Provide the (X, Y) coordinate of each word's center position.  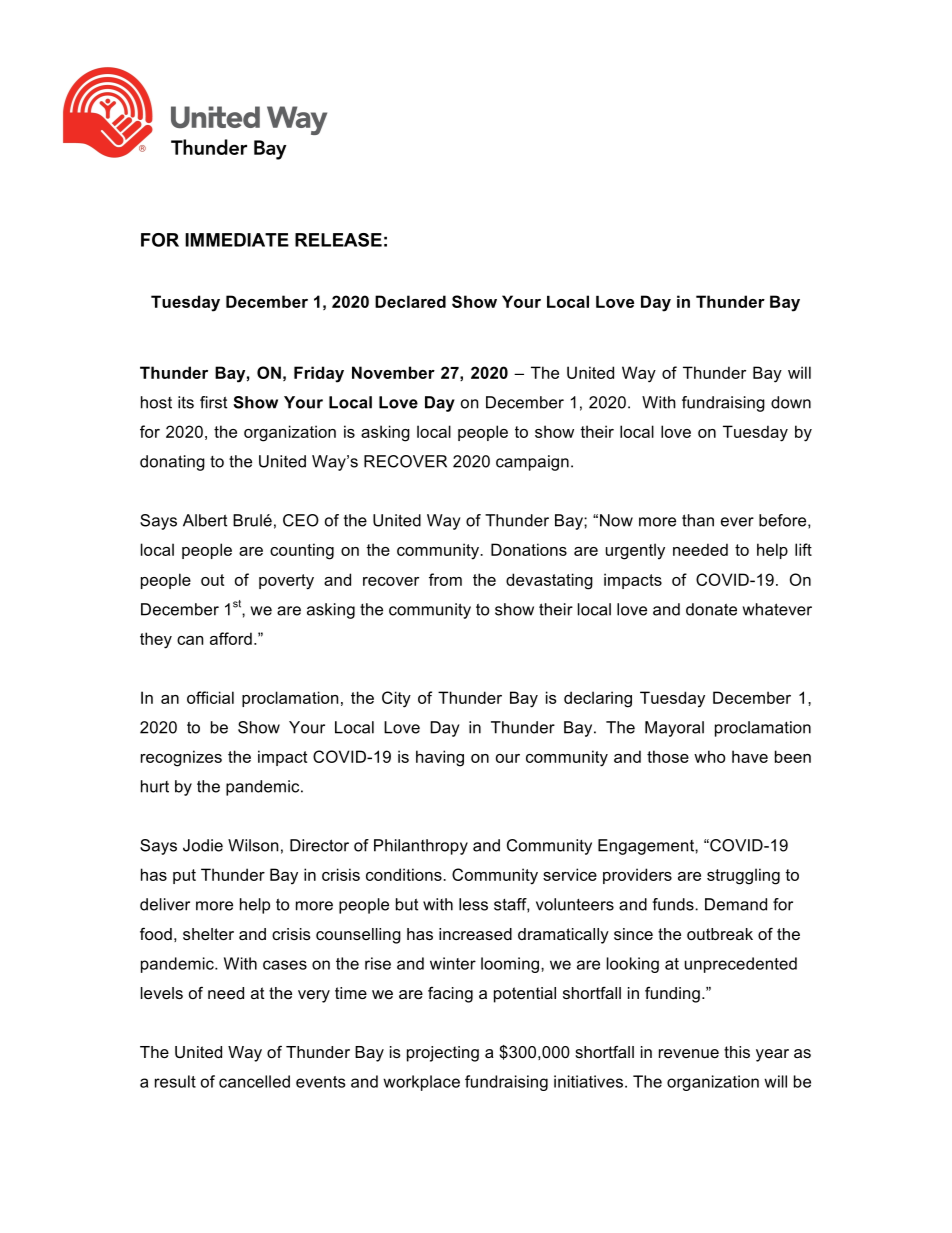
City (396, 699)
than (698, 520)
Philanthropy (421, 847)
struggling (743, 876)
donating (172, 463)
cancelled (254, 1081)
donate (711, 609)
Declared (410, 301)
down (791, 402)
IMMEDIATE (237, 240)
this (737, 1052)
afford (231, 638)
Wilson (253, 845)
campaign (532, 463)
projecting (443, 1054)
